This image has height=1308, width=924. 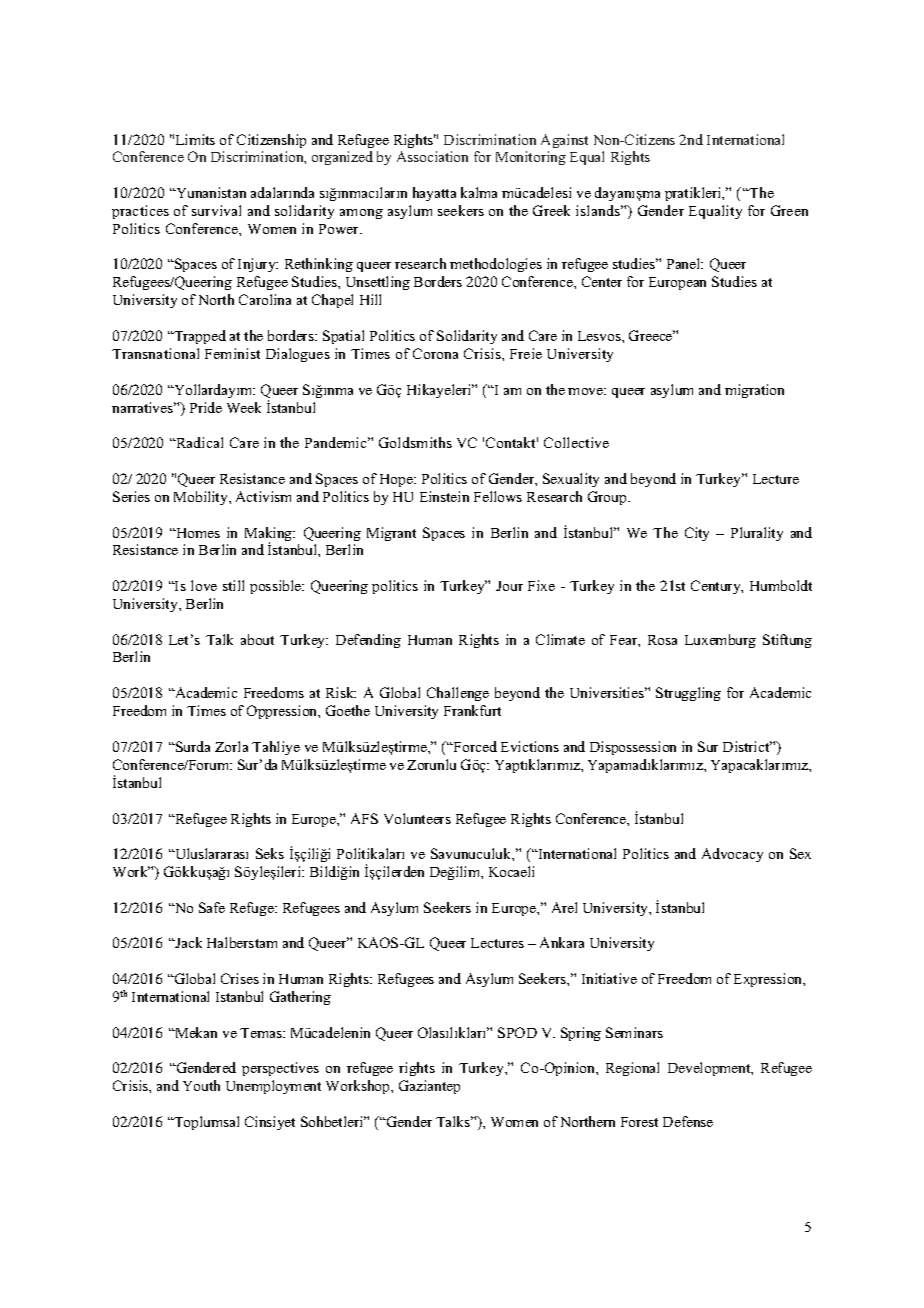 I want to click on AFS, so click(x=364, y=818).
